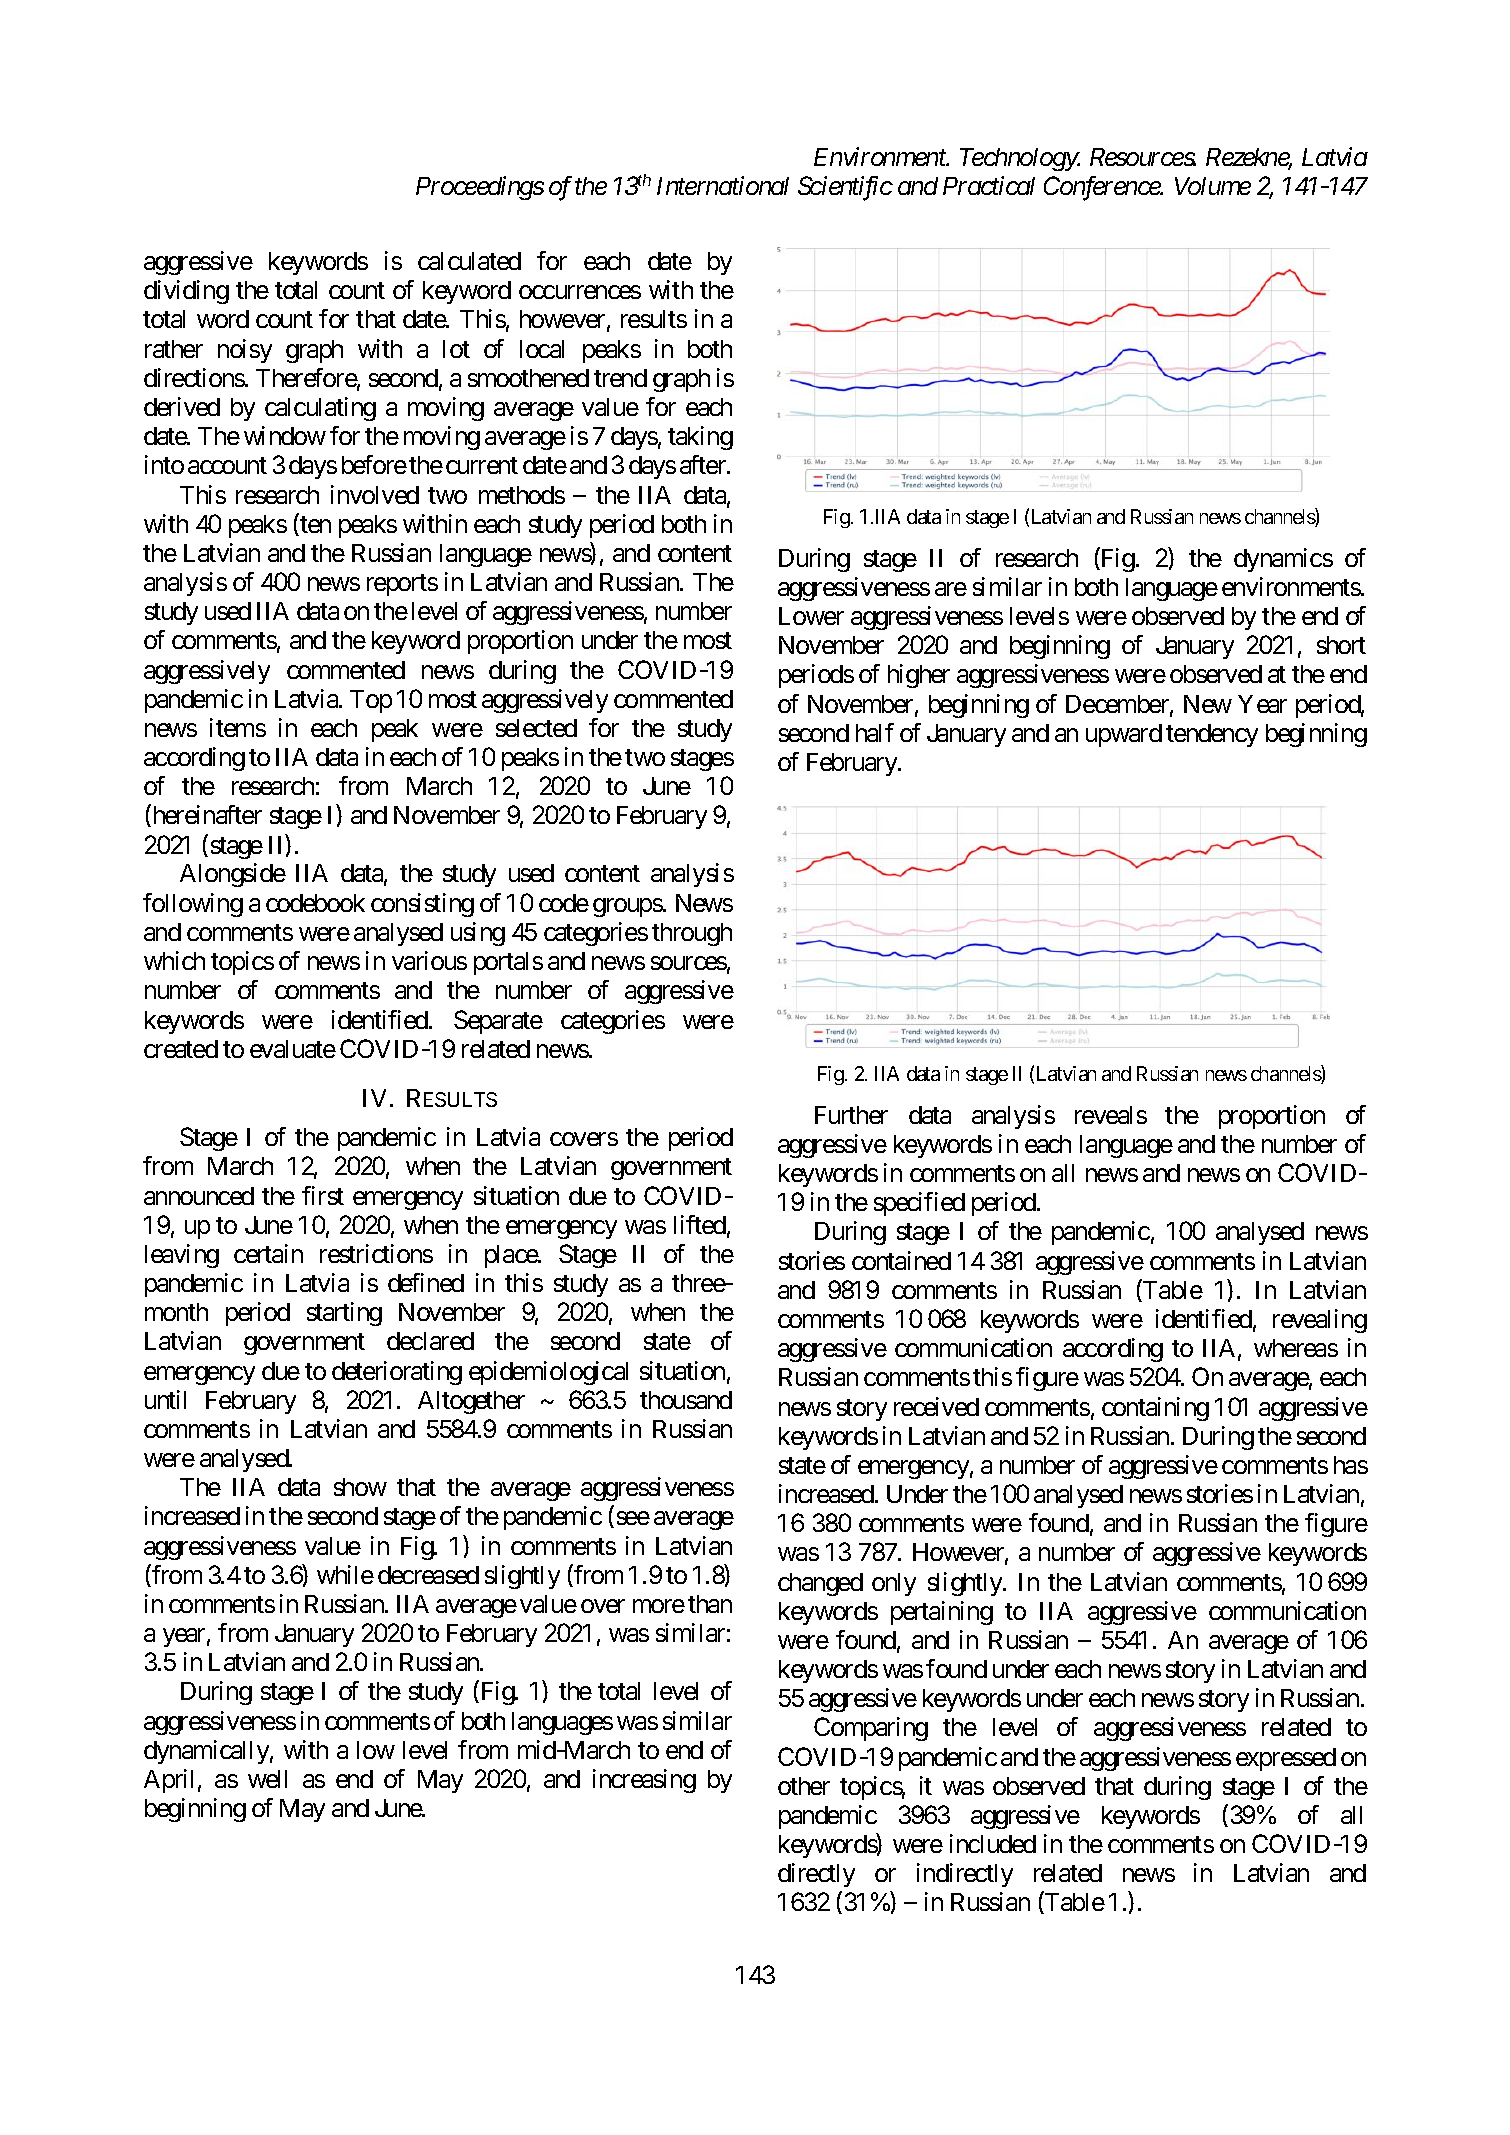 This document has height=2135, width=1510. I want to click on other, so click(804, 1786).
